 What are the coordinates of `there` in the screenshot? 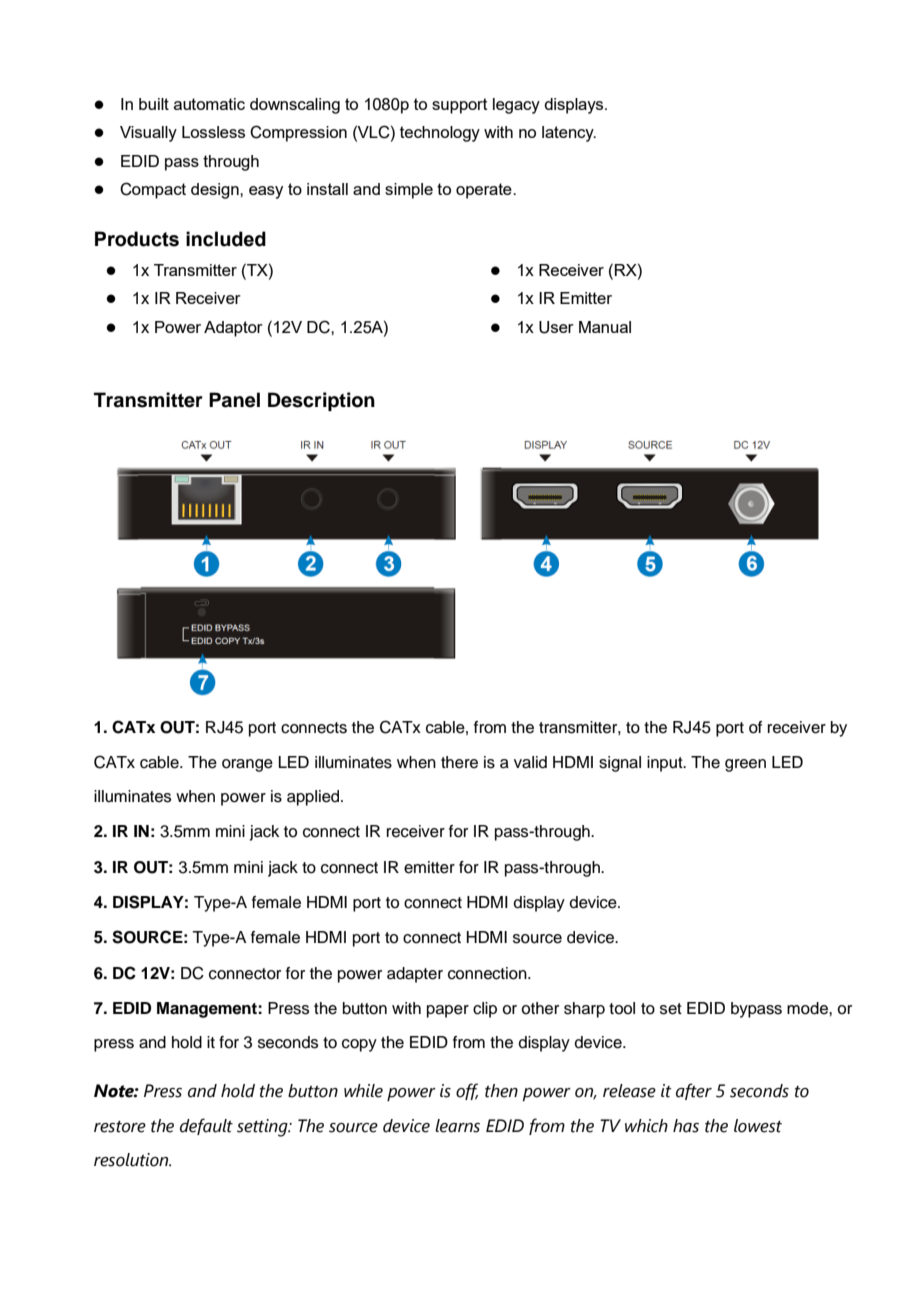 It's located at (459, 762).
